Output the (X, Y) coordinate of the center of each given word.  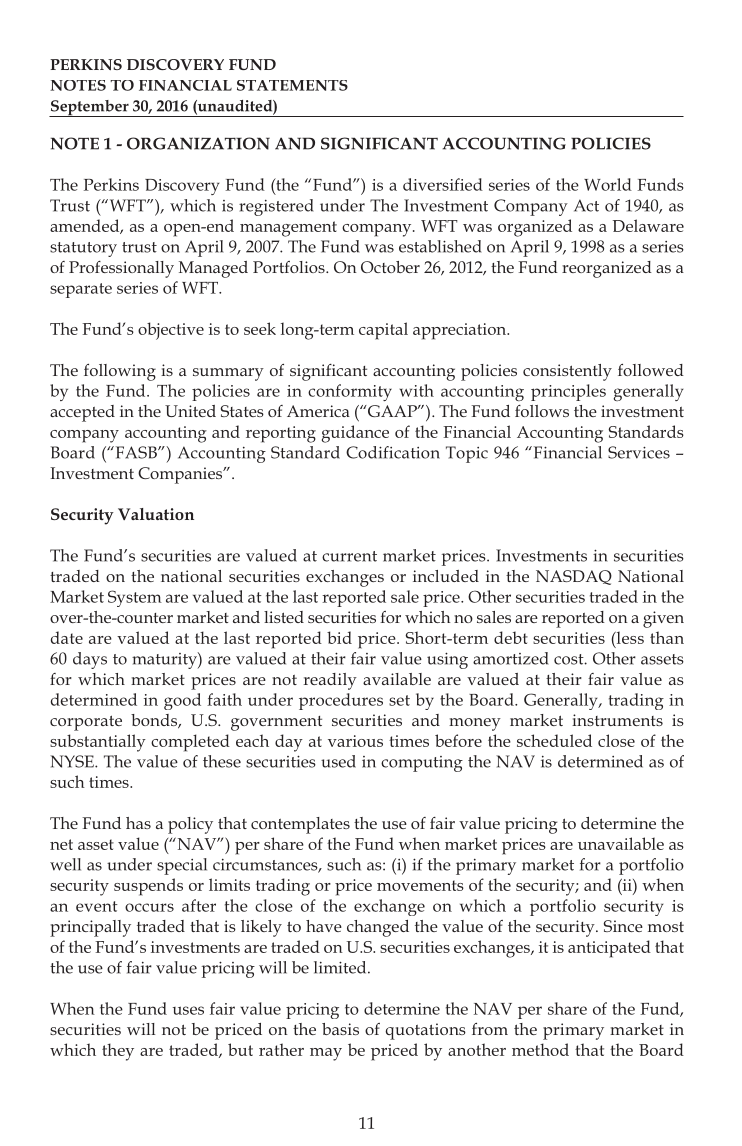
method (540, 1049)
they (118, 1052)
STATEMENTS (292, 85)
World (608, 184)
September (90, 108)
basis (340, 1029)
